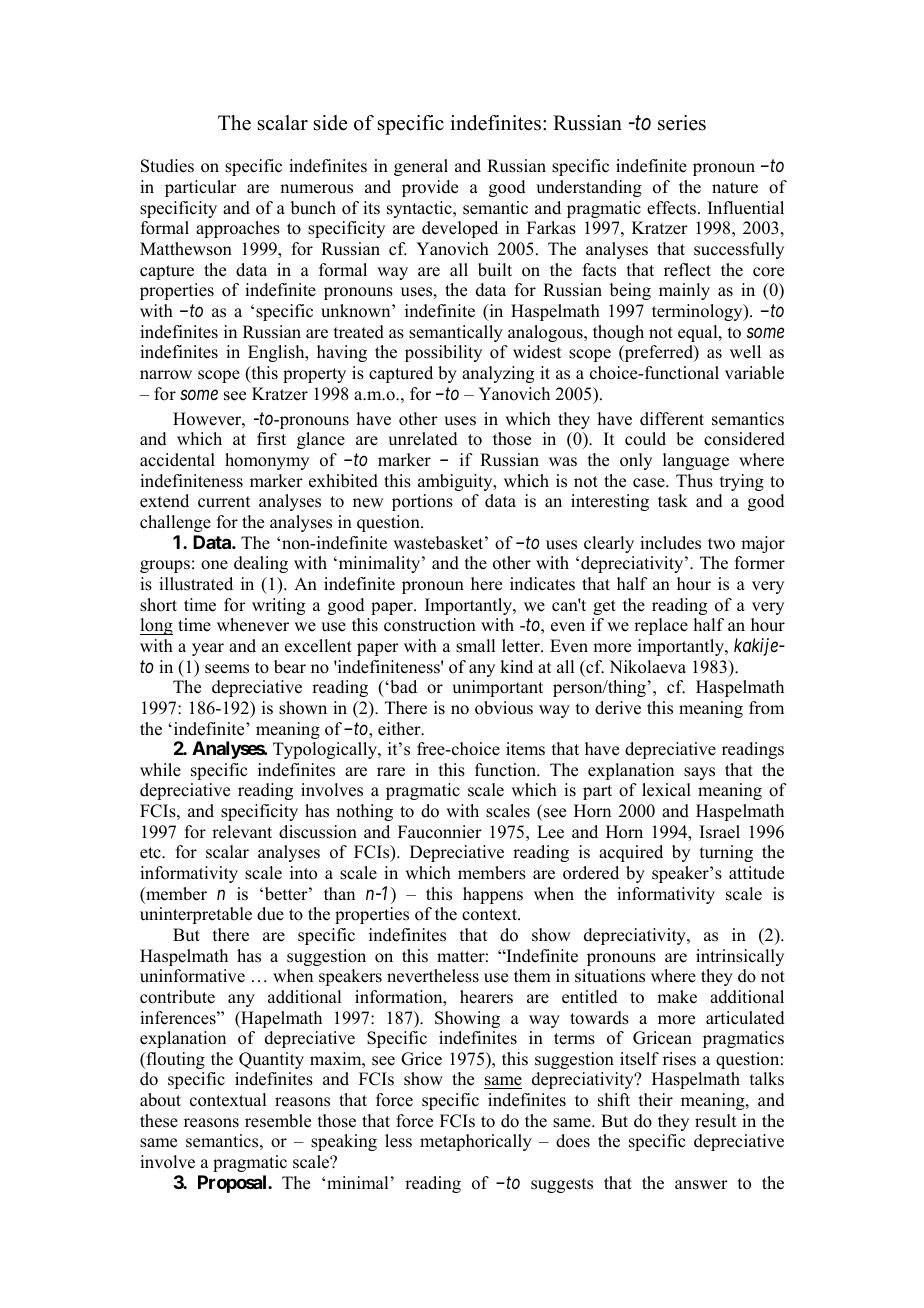  What do you see at coordinates (701, 1185) in the screenshot?
I see `answer` at bounding box center [701, 1185].
